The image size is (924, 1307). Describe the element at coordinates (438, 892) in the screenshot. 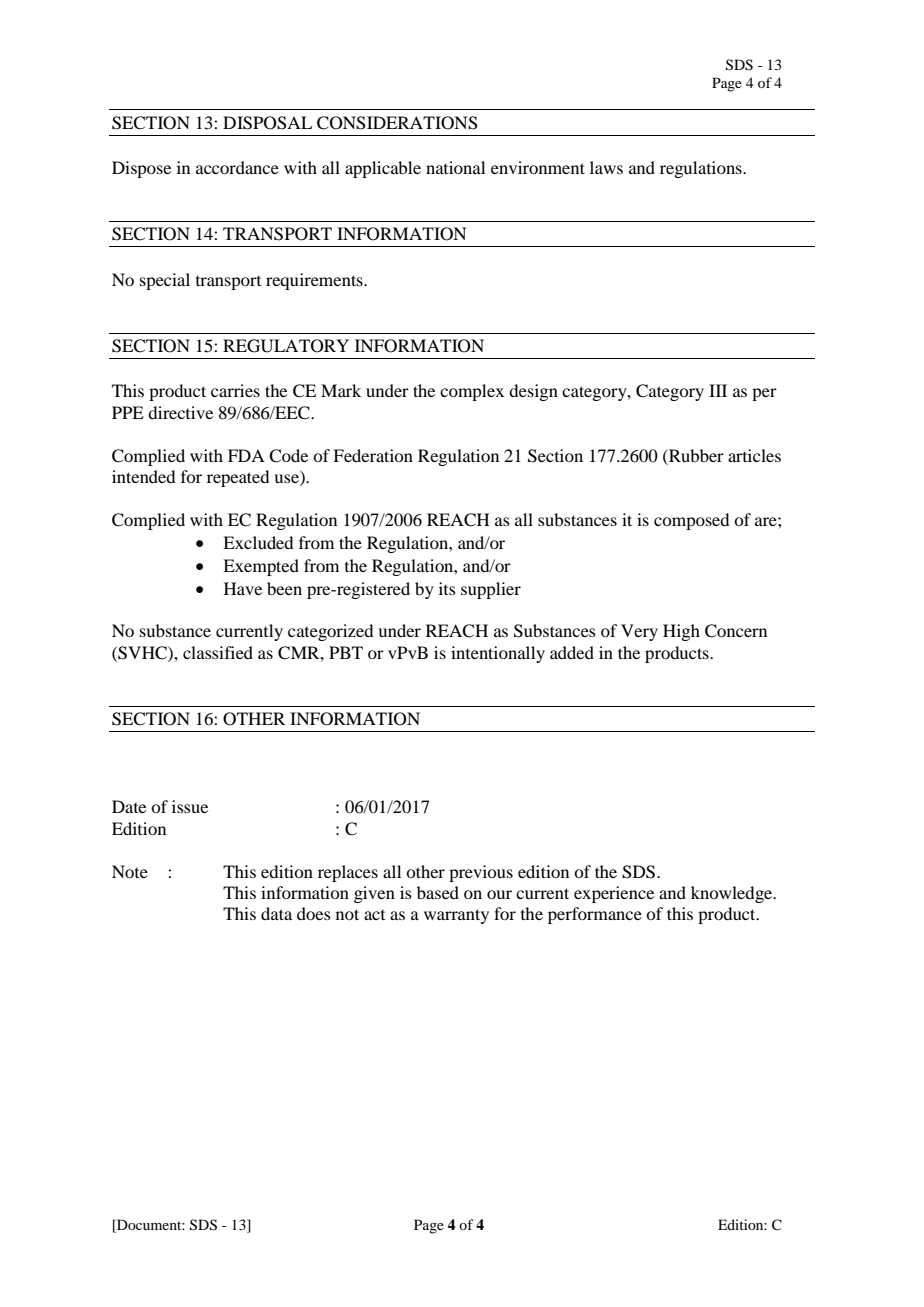

I see `based` at that location.
